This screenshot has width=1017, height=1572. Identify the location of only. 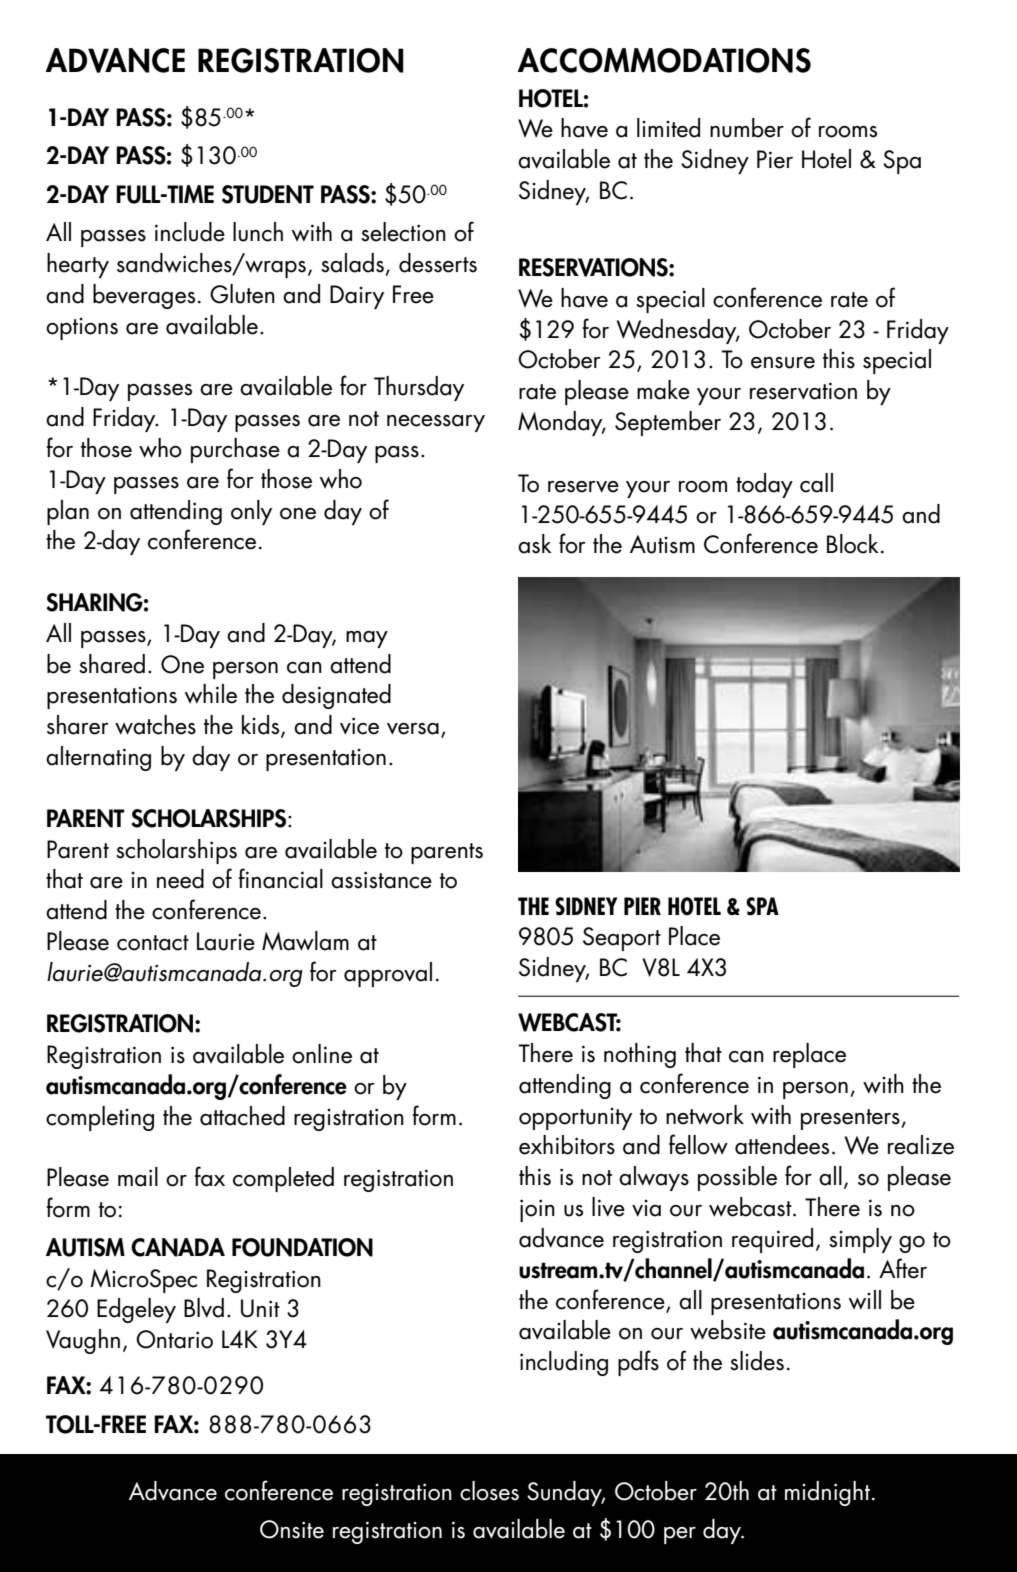
(251, 512).
